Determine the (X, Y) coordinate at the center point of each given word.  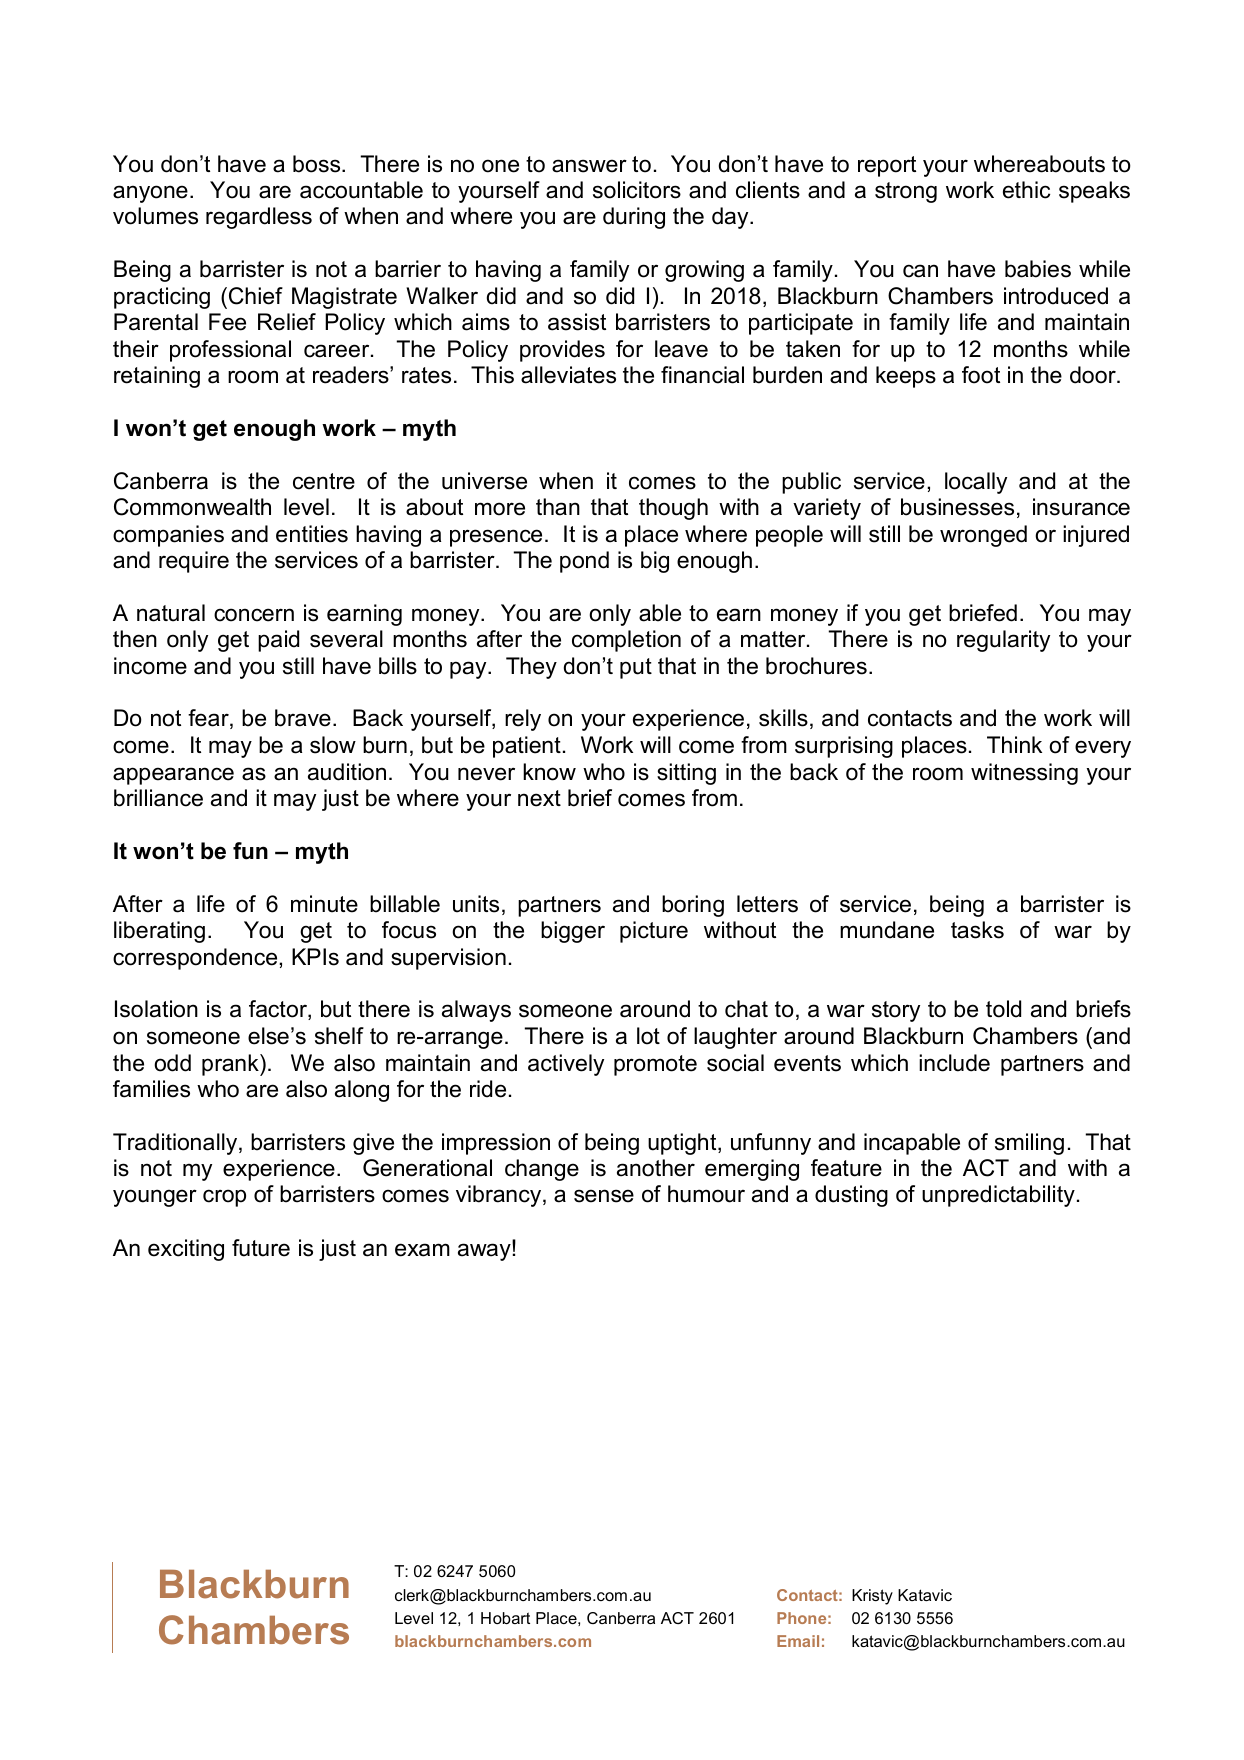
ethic (1026, 190)
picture (654, 932)
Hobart (505, 1618)
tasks (977, 930)
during (634, 218)
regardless (259, 218)
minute (324, 904)
